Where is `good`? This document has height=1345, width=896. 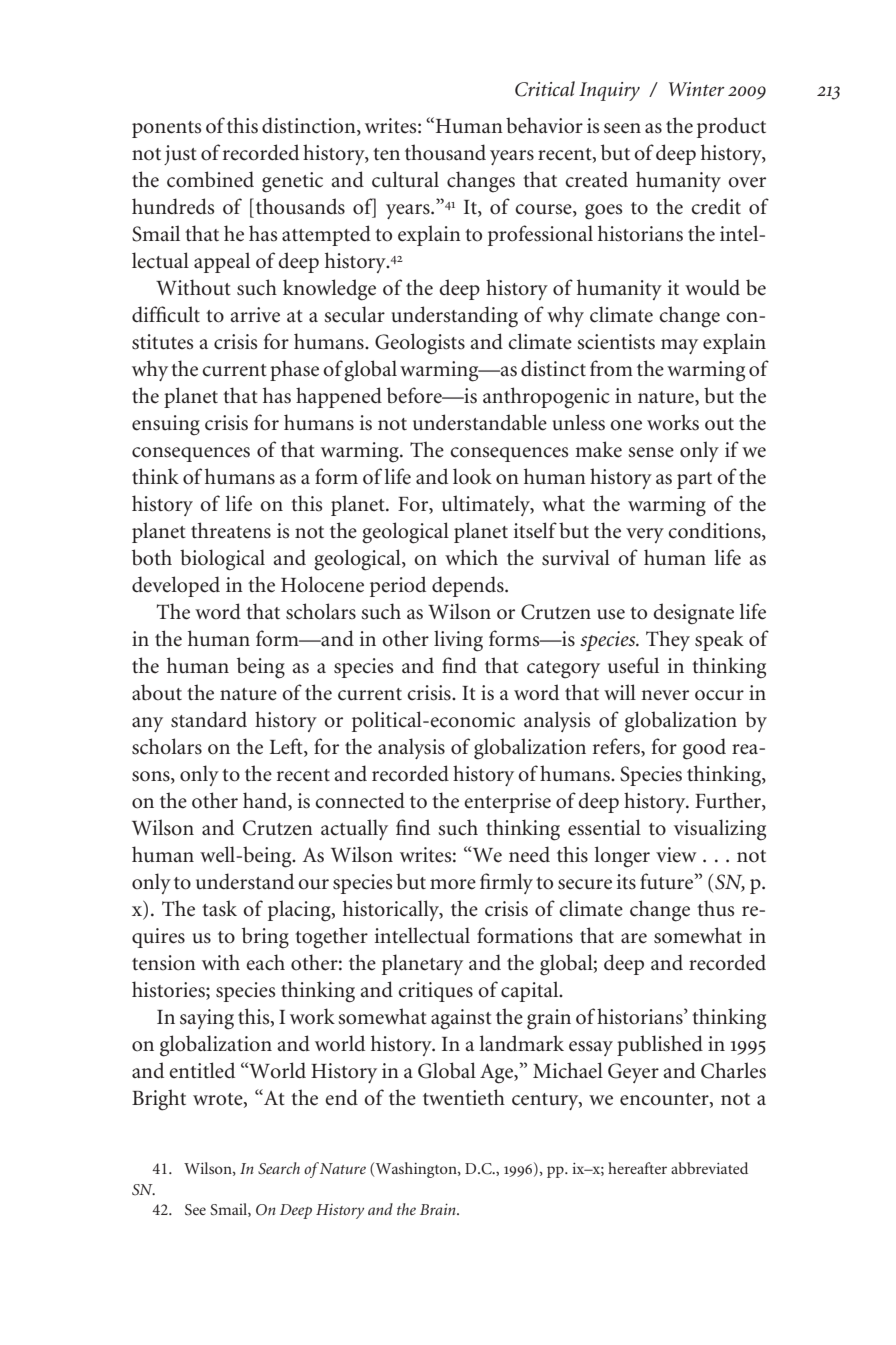
good is located at coordinates (704, 749).
